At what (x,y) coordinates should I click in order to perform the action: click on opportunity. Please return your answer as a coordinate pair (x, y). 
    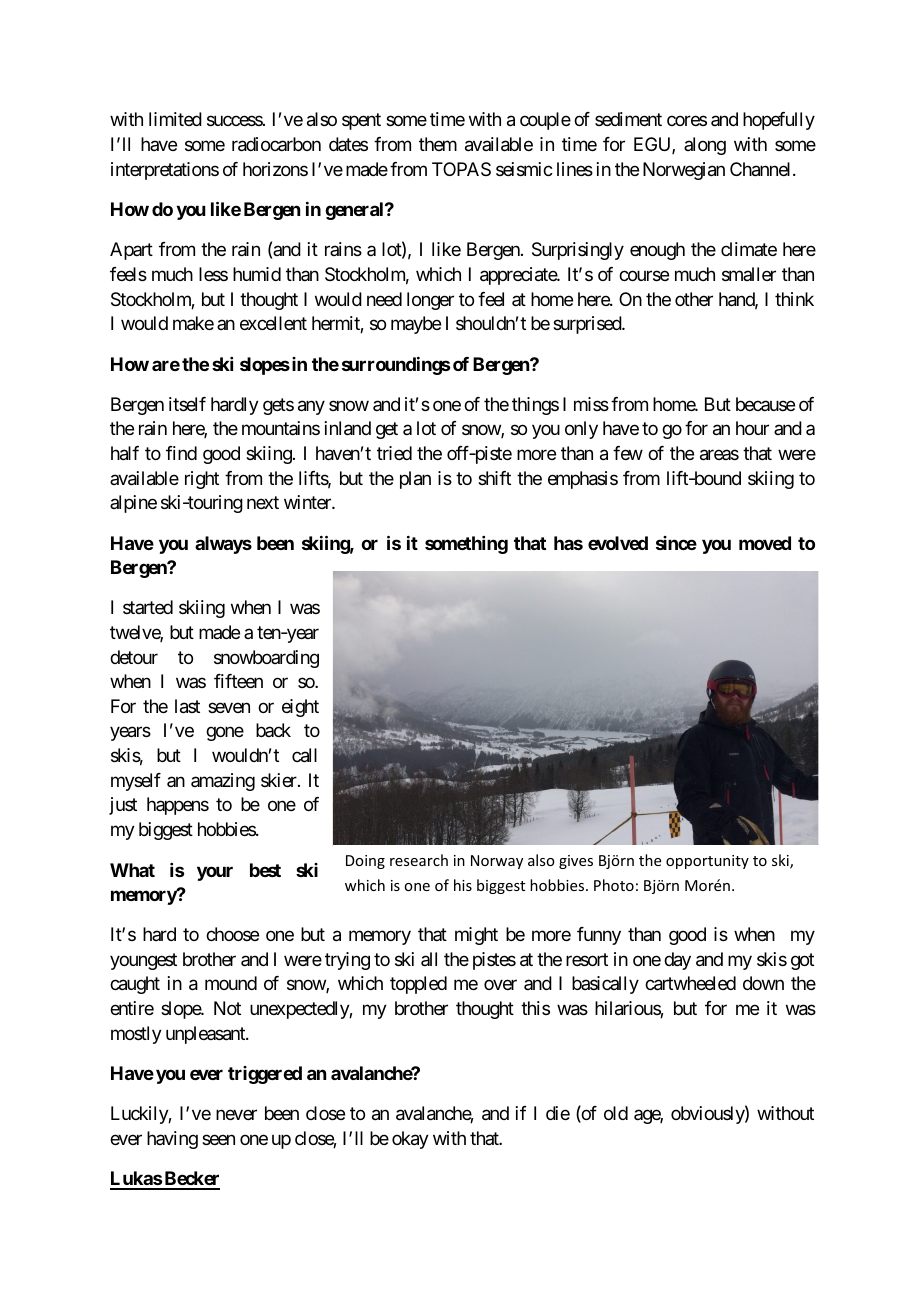
    Looking at the image, I should click on (707, 862).
